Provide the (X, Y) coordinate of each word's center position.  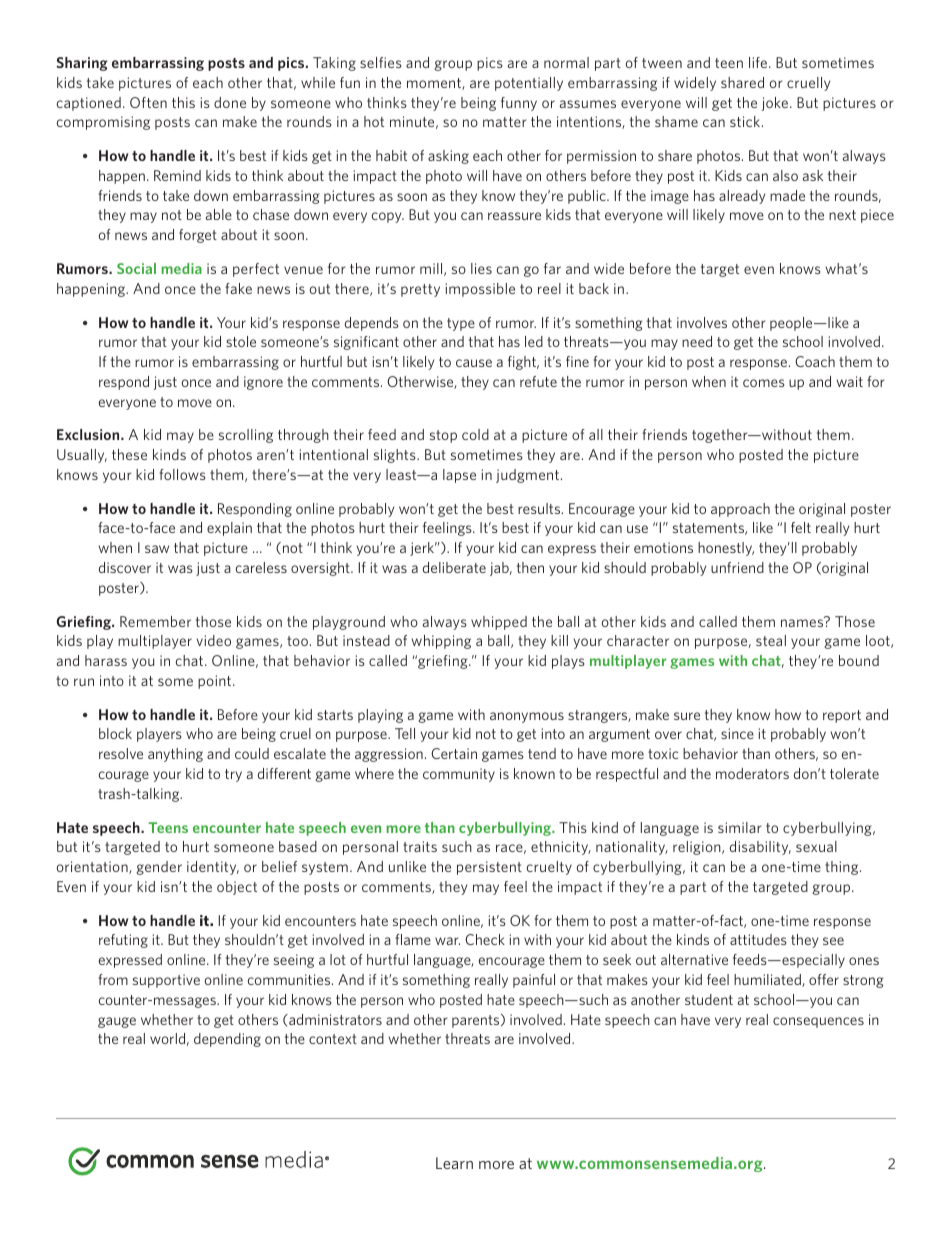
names (803, 622)
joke (775, 104)
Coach (815, 361)
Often (148, 102)
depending (227, 1040)
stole (241, 341)
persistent (489, 868)
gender (159, 868)
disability (760, 848)
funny (519, 104)
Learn (454, 1163)
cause (474, 363)
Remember (155, 621)
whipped (499, 623)
